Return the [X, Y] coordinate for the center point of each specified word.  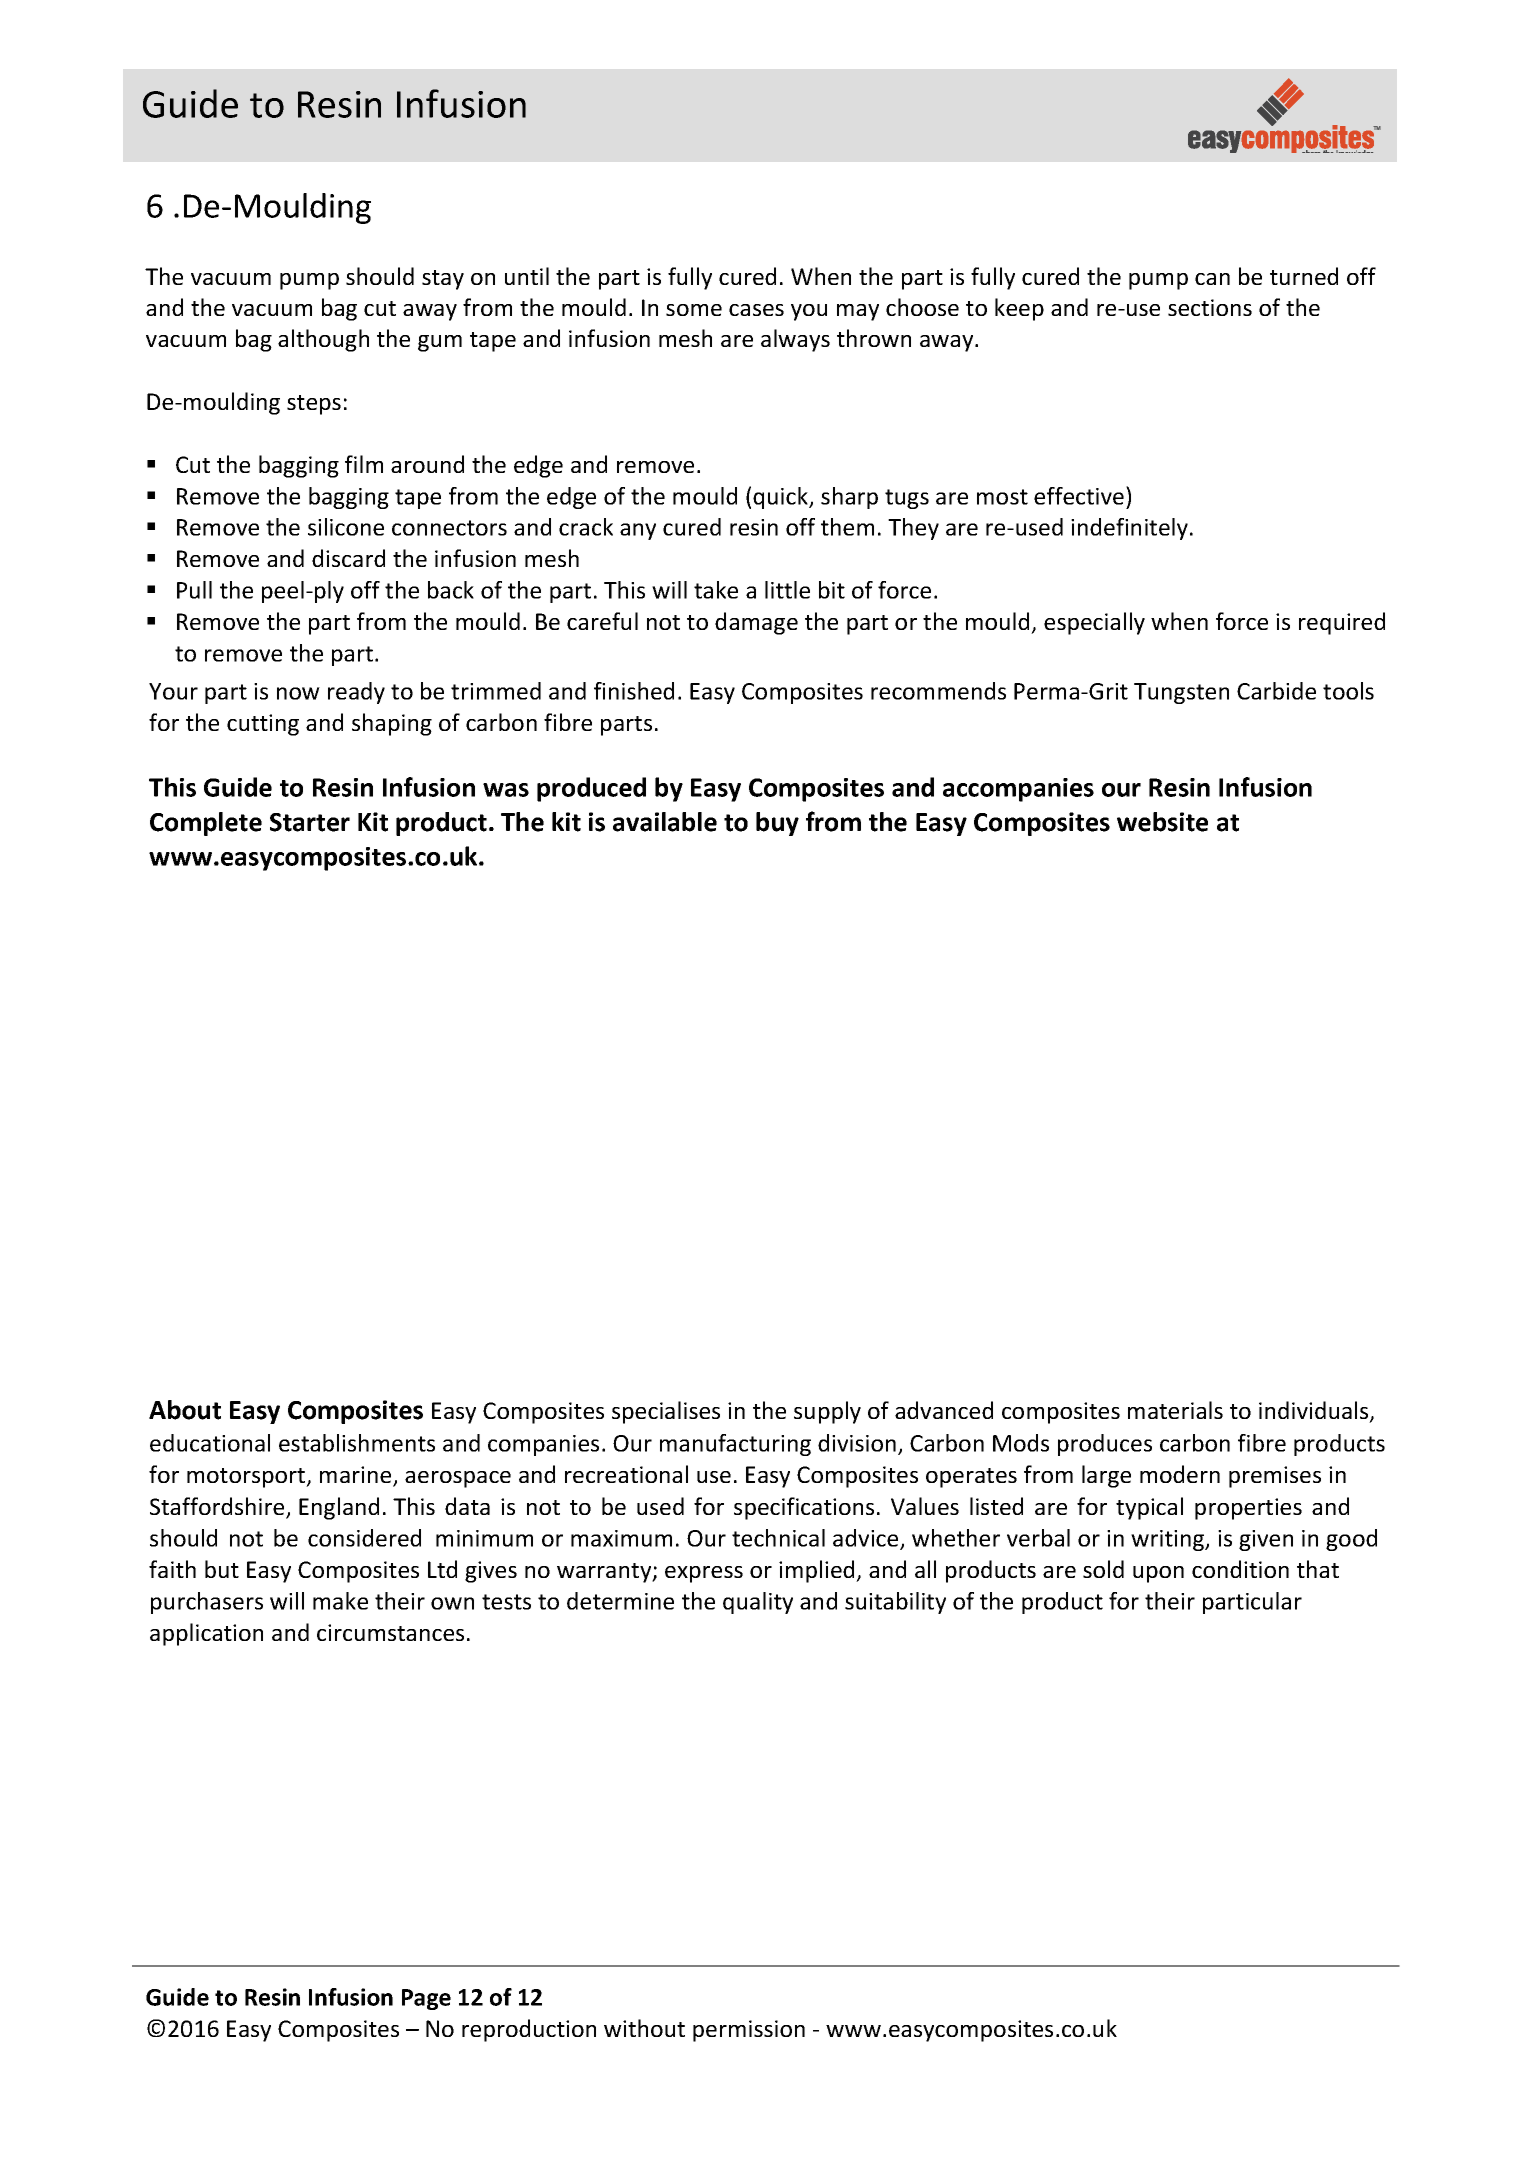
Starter [310, 822]
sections [1210, 307]
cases [756, 310]
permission [749, 2031]
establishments [357, 1443]
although [323, 340]
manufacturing [735, 1445]
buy [777, 824]
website [1162, 822]
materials [1175, 1410]
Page [426, 1999]
